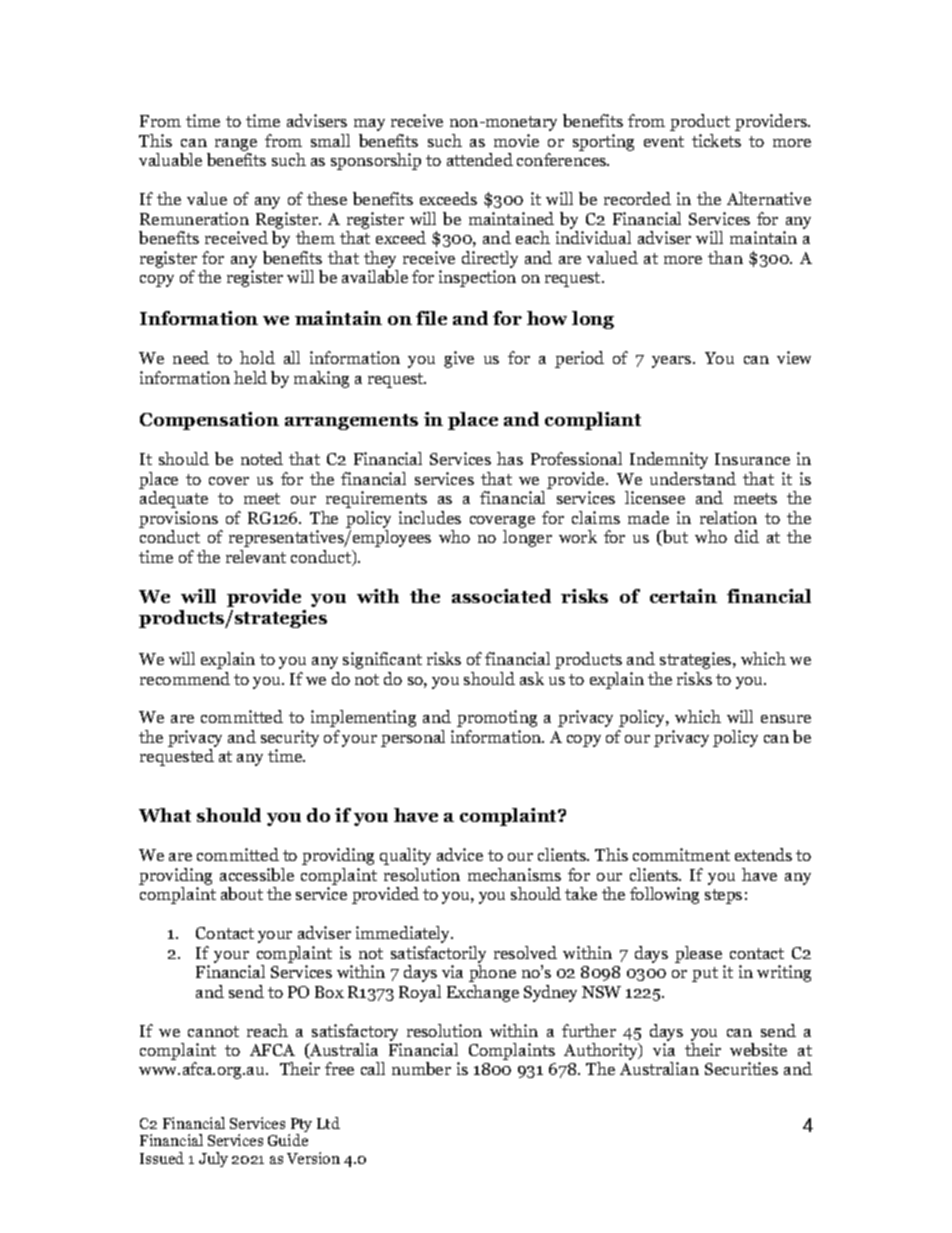 Image resolution: width=952 pixels, height=1233 pixels. Describe the element at coordinates (421, 1068) in the image. I see `number` at that location.
